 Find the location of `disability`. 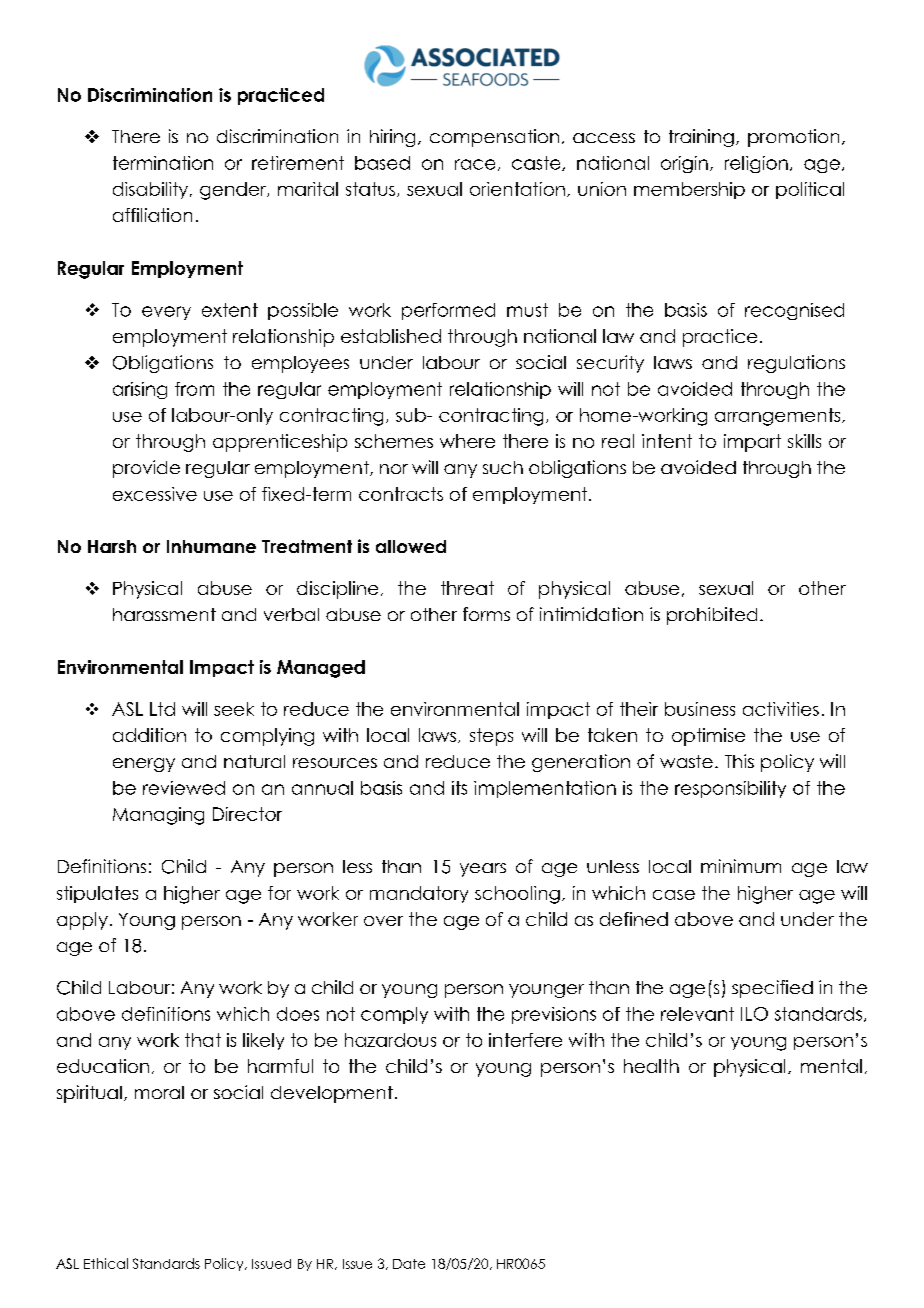

disability is located at coordinates (150, 190).
